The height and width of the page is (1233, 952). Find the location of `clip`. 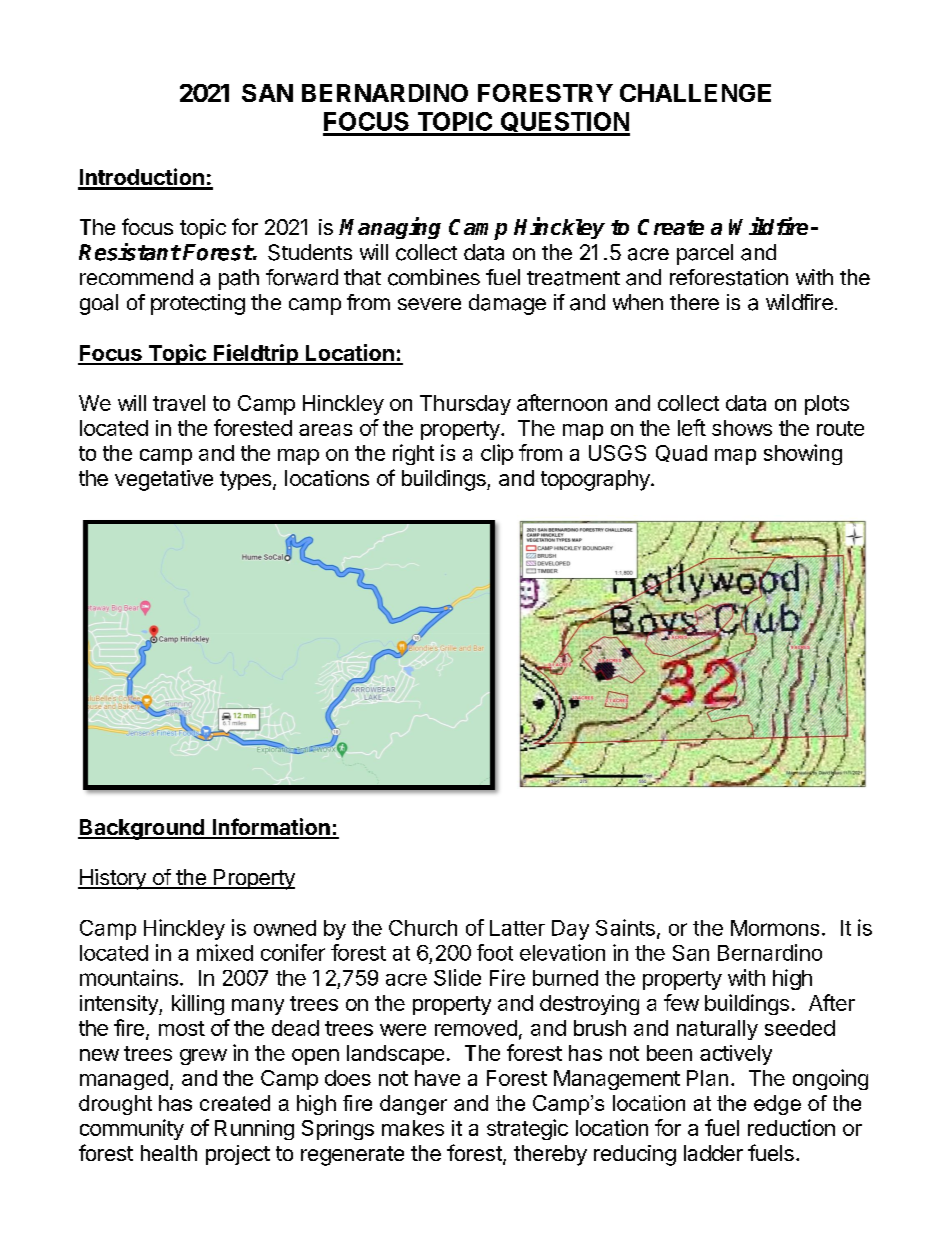

clip is located at coordinates (497, 454).
